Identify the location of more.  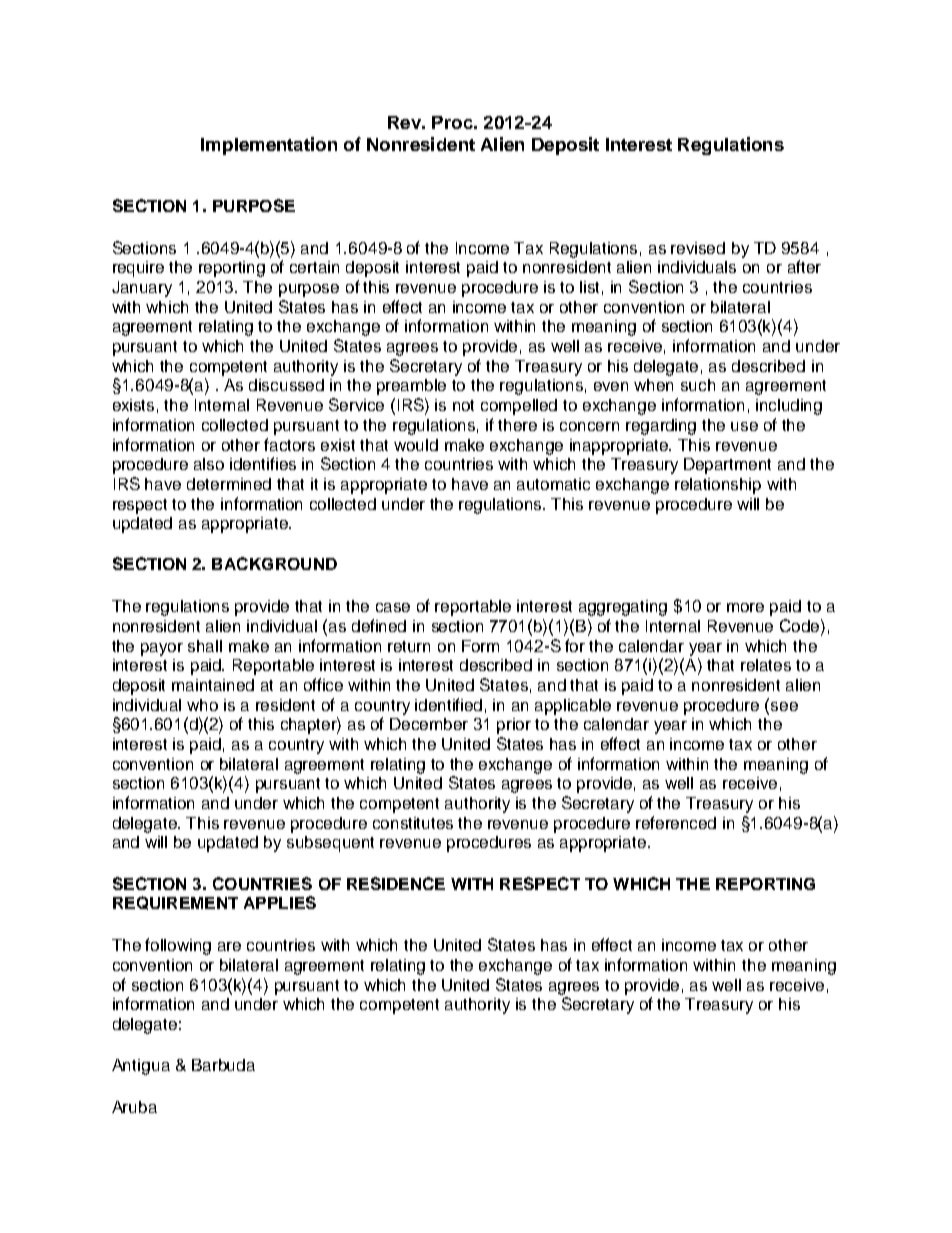
(745, 607).
